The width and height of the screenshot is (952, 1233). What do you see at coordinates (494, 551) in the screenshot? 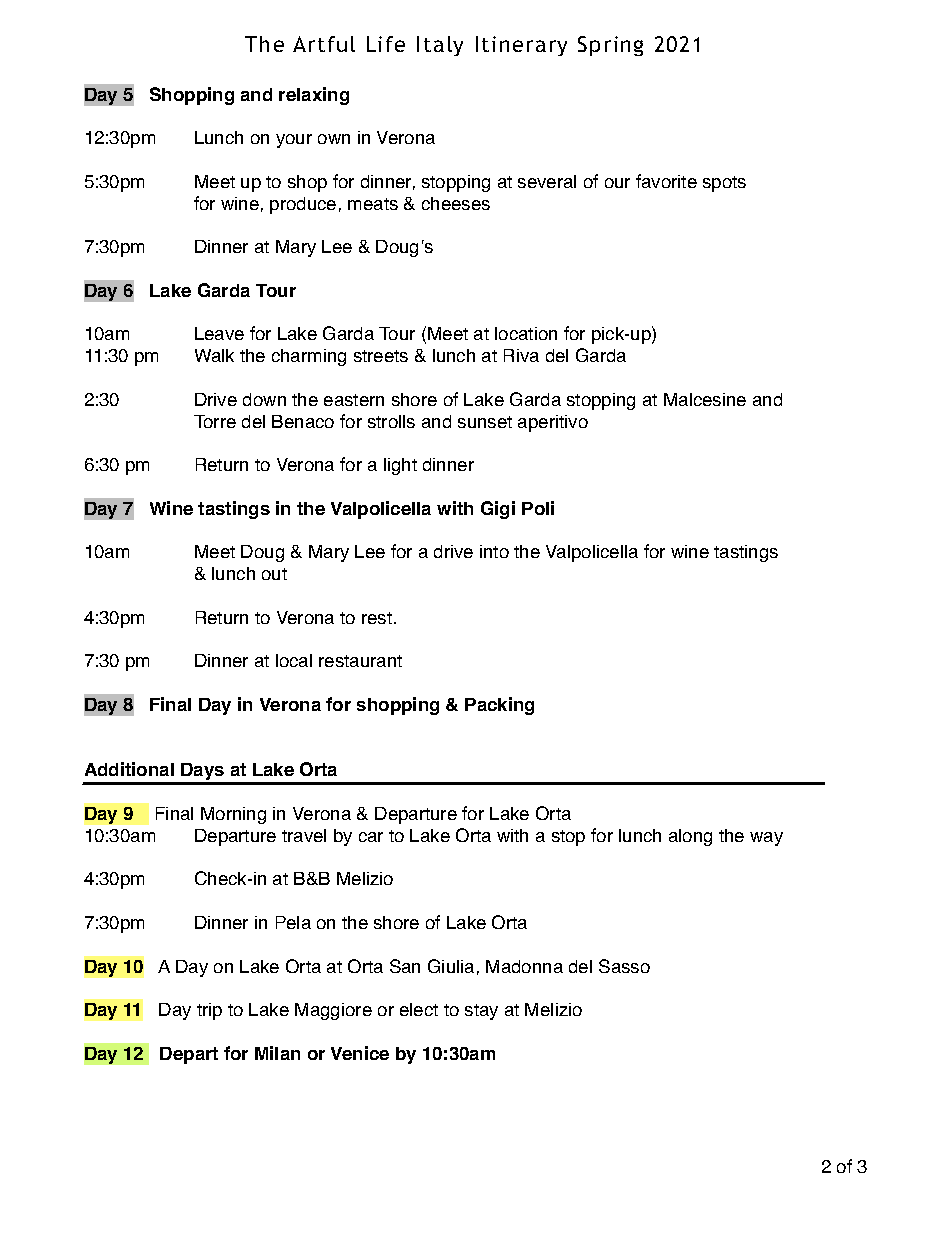
I see `into` at bounding box center [494, 551].
